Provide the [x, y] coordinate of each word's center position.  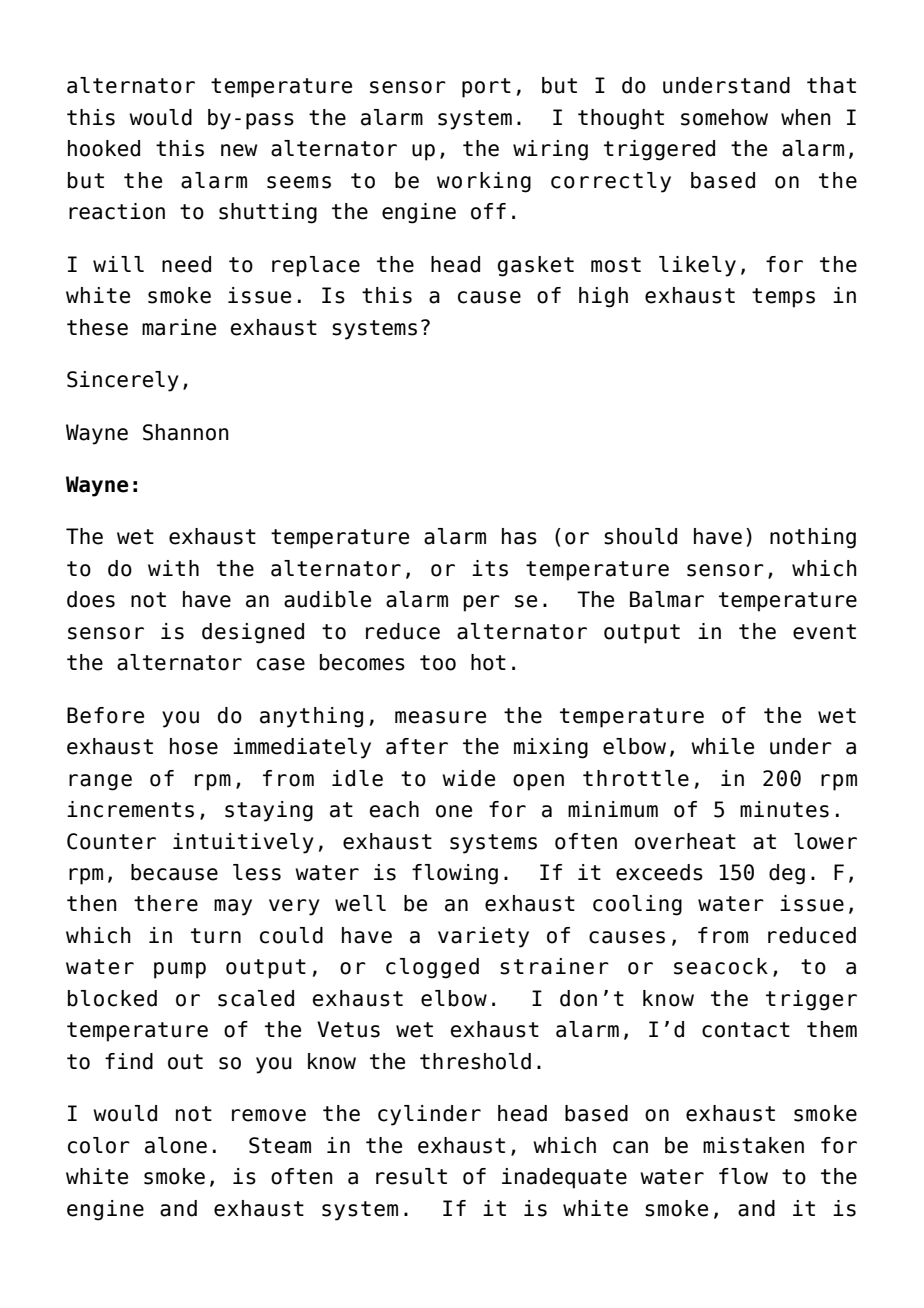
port [486, 88]
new [239, 150]
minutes [784, 809]
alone [176, 1145]
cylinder [429, 1115]
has [519, 536]
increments [130, 809]
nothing [813, 538]
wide [468, 778]
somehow [724, 117]
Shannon [186, 432]
